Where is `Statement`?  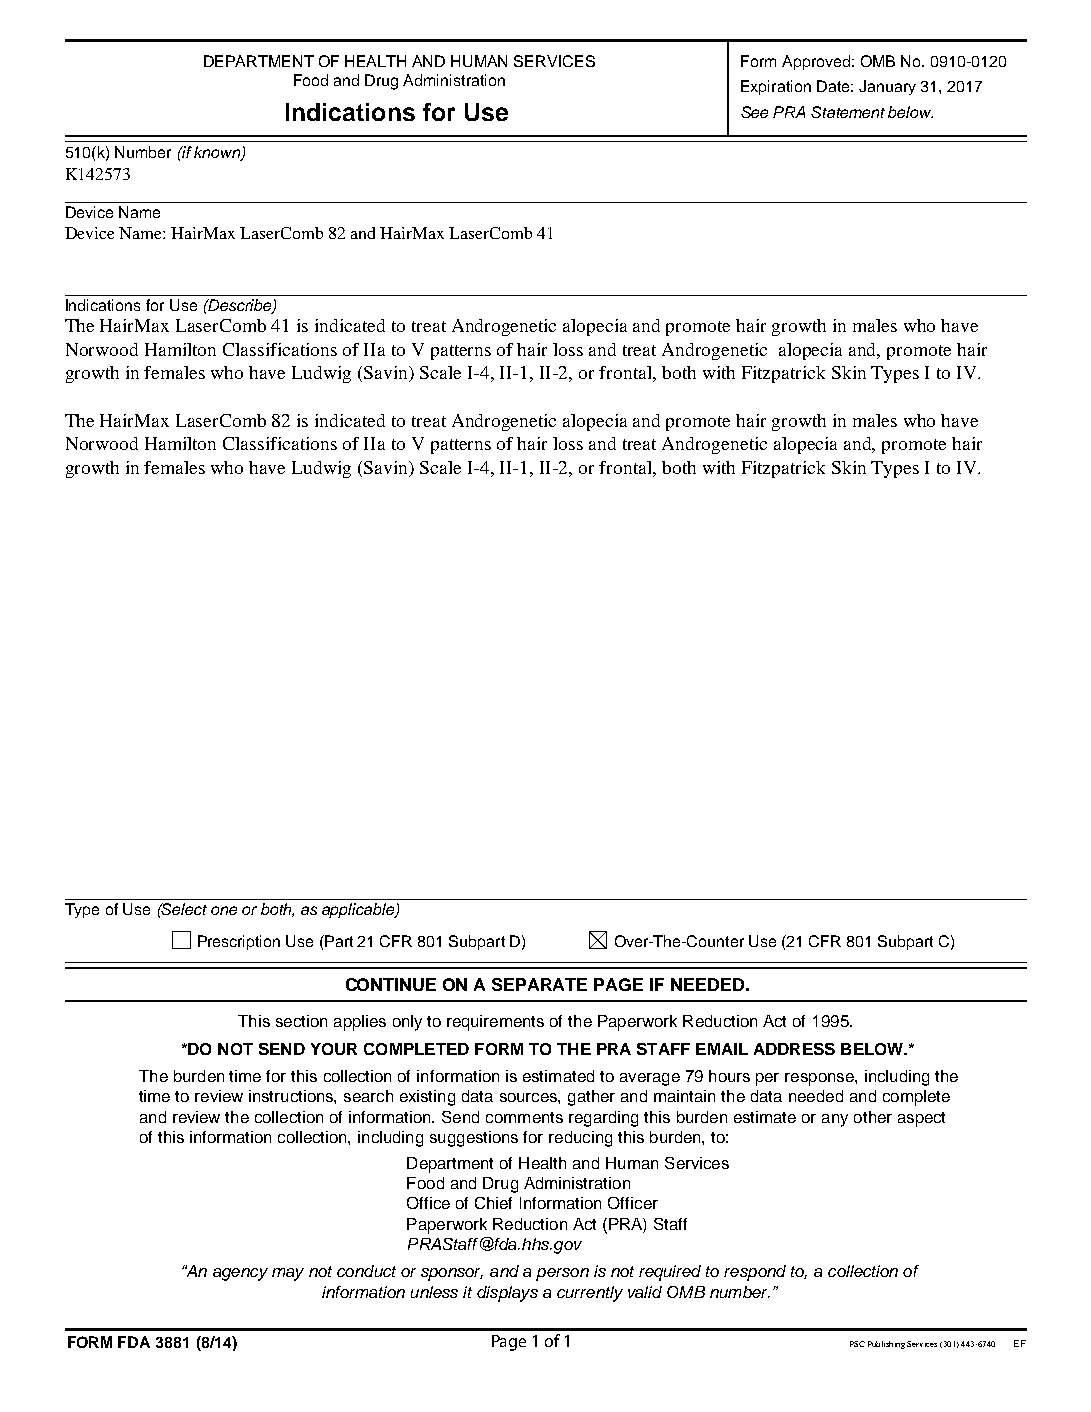
Statement is located at coordinates (848, 112).
